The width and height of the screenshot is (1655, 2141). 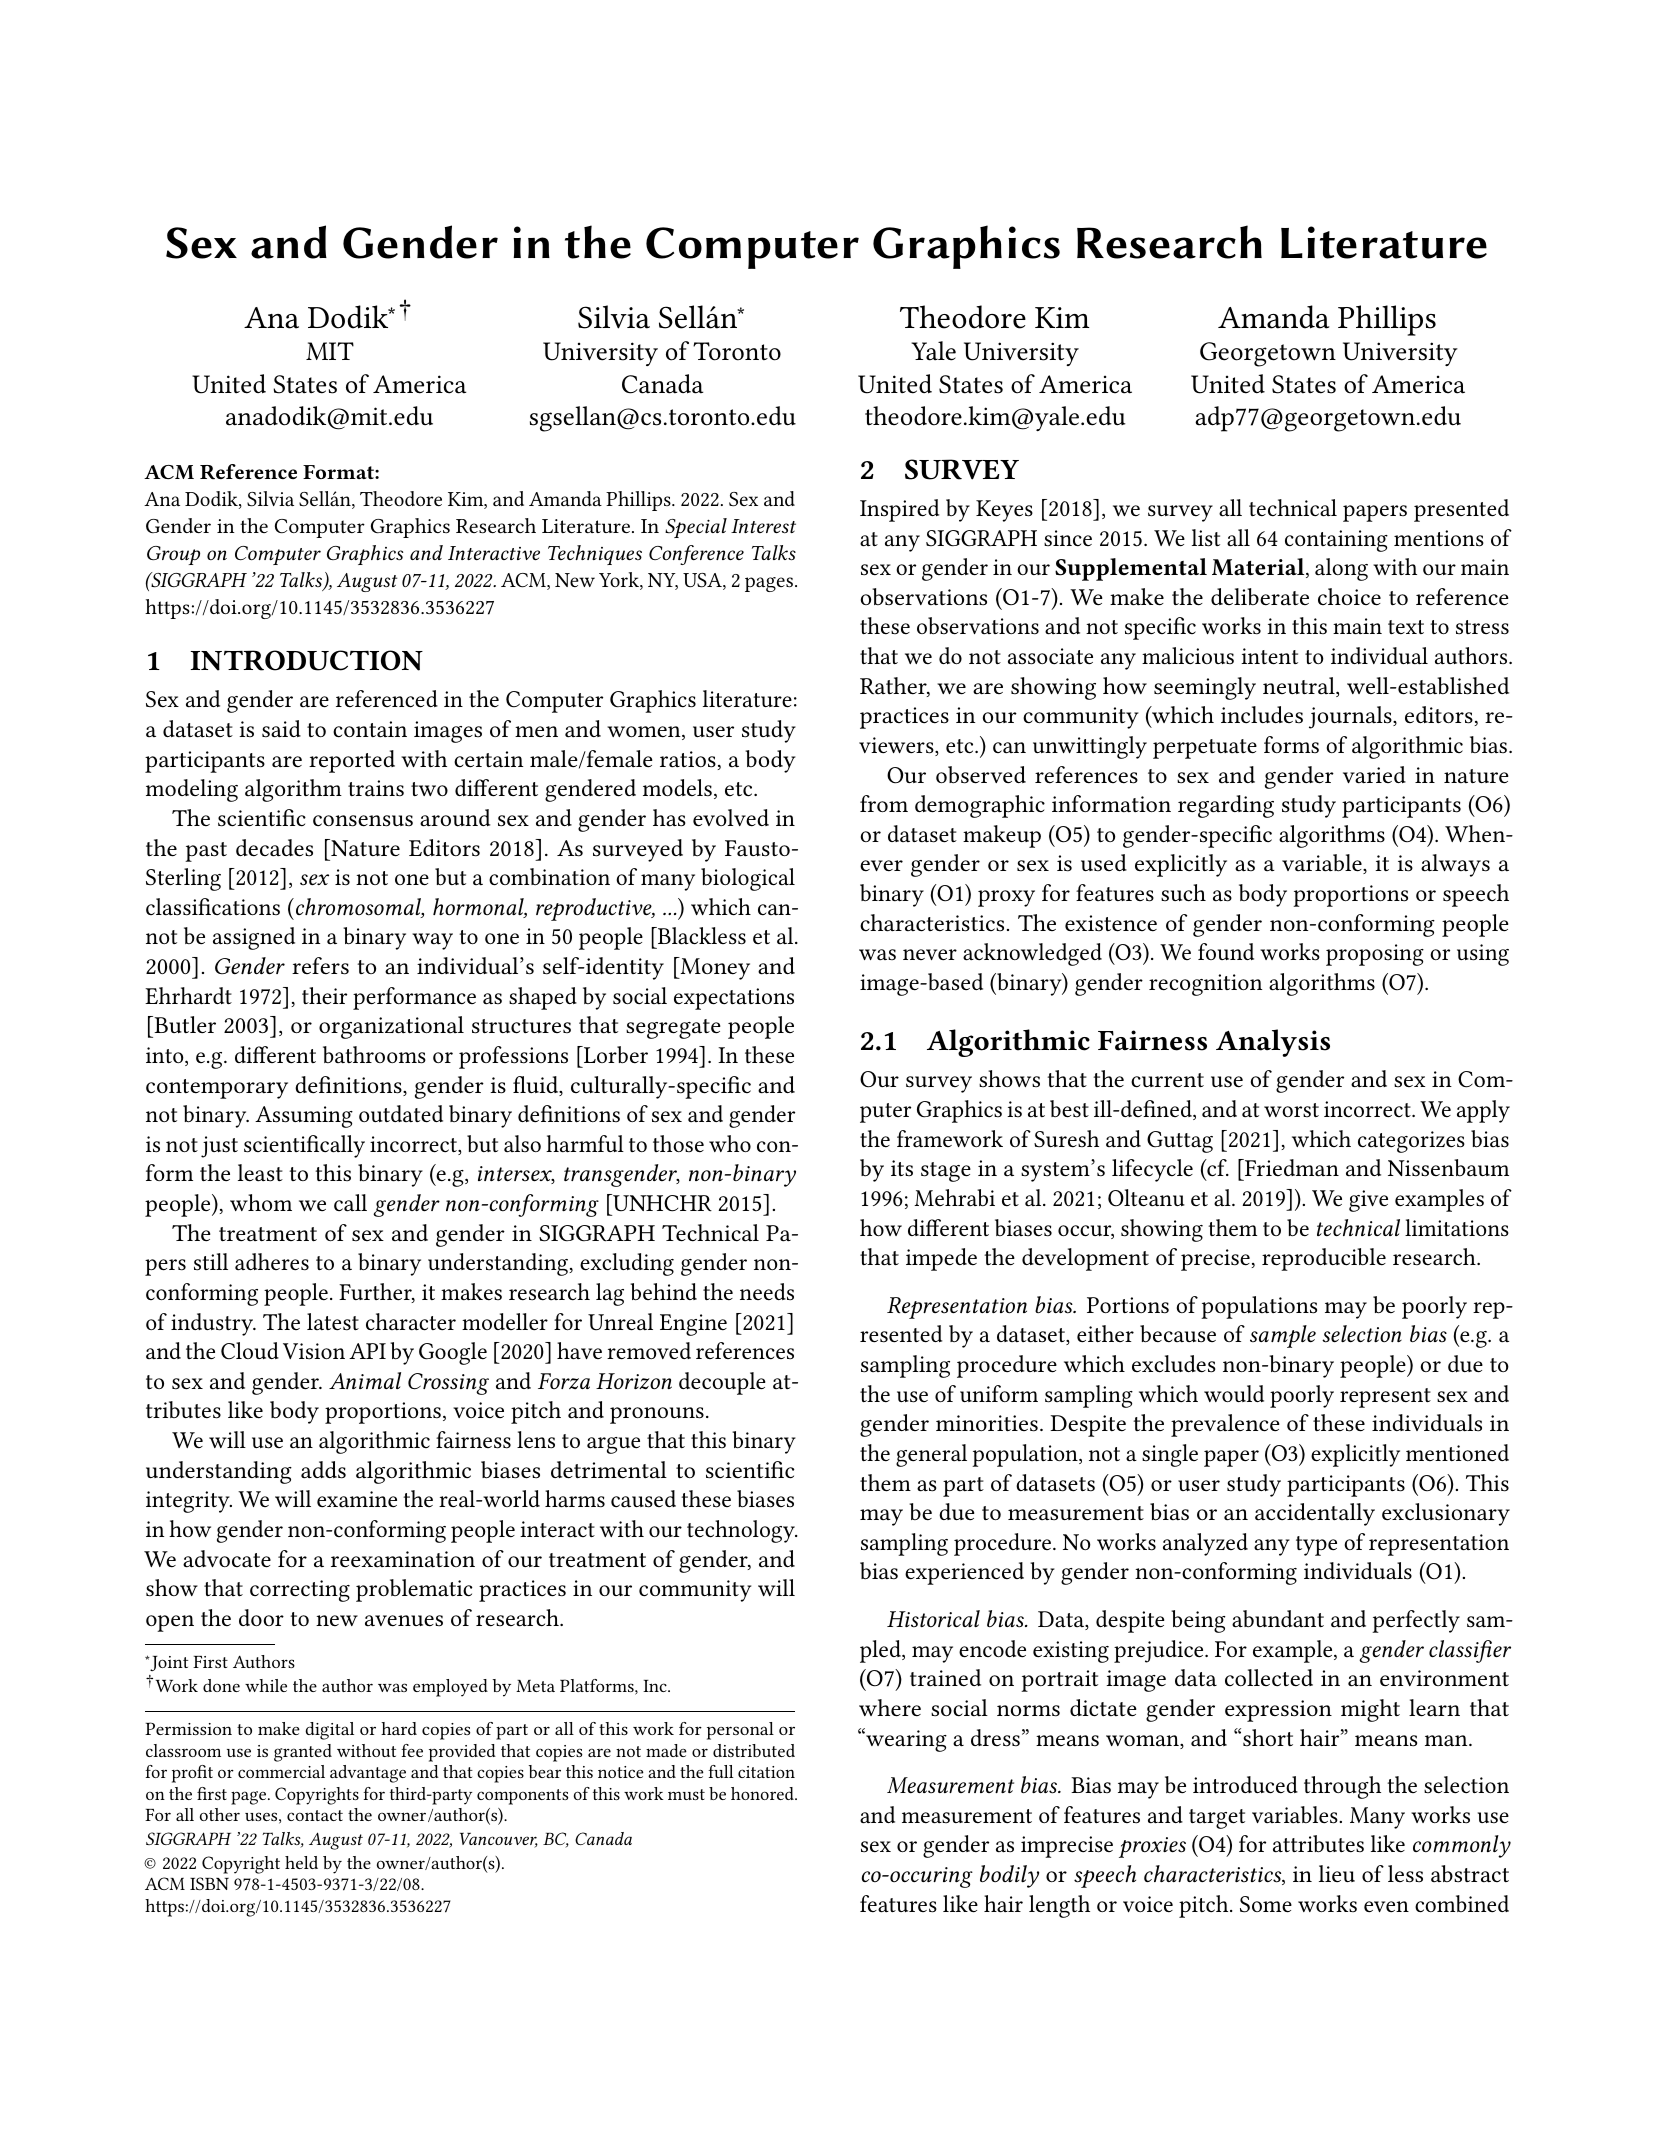 What do you see at coordinates (1368, 1201) in the screenshot?
I see `give` at bounding box center [1368, 1201].
